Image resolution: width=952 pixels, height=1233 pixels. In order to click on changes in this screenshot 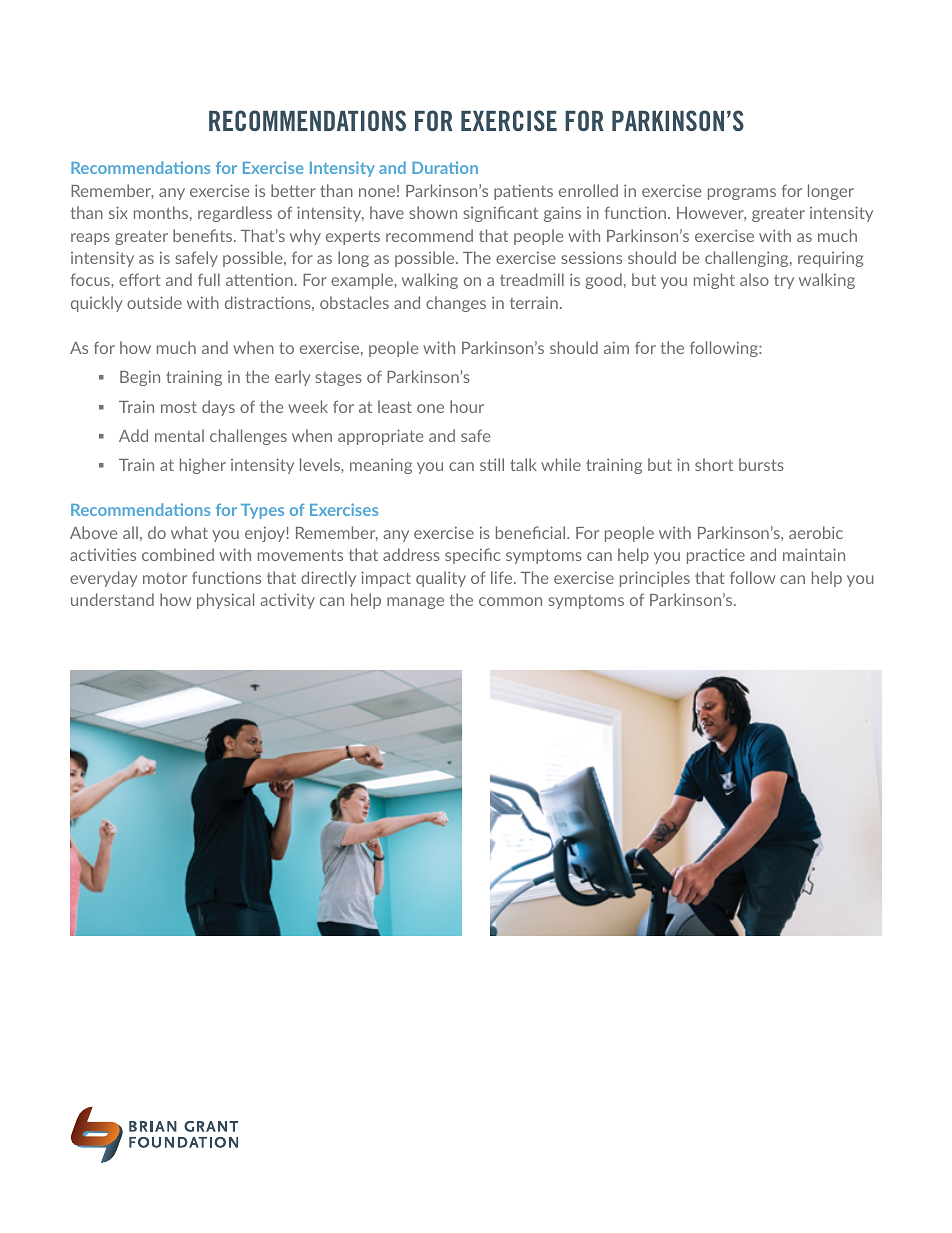, I will do `click(456, 304)`.
